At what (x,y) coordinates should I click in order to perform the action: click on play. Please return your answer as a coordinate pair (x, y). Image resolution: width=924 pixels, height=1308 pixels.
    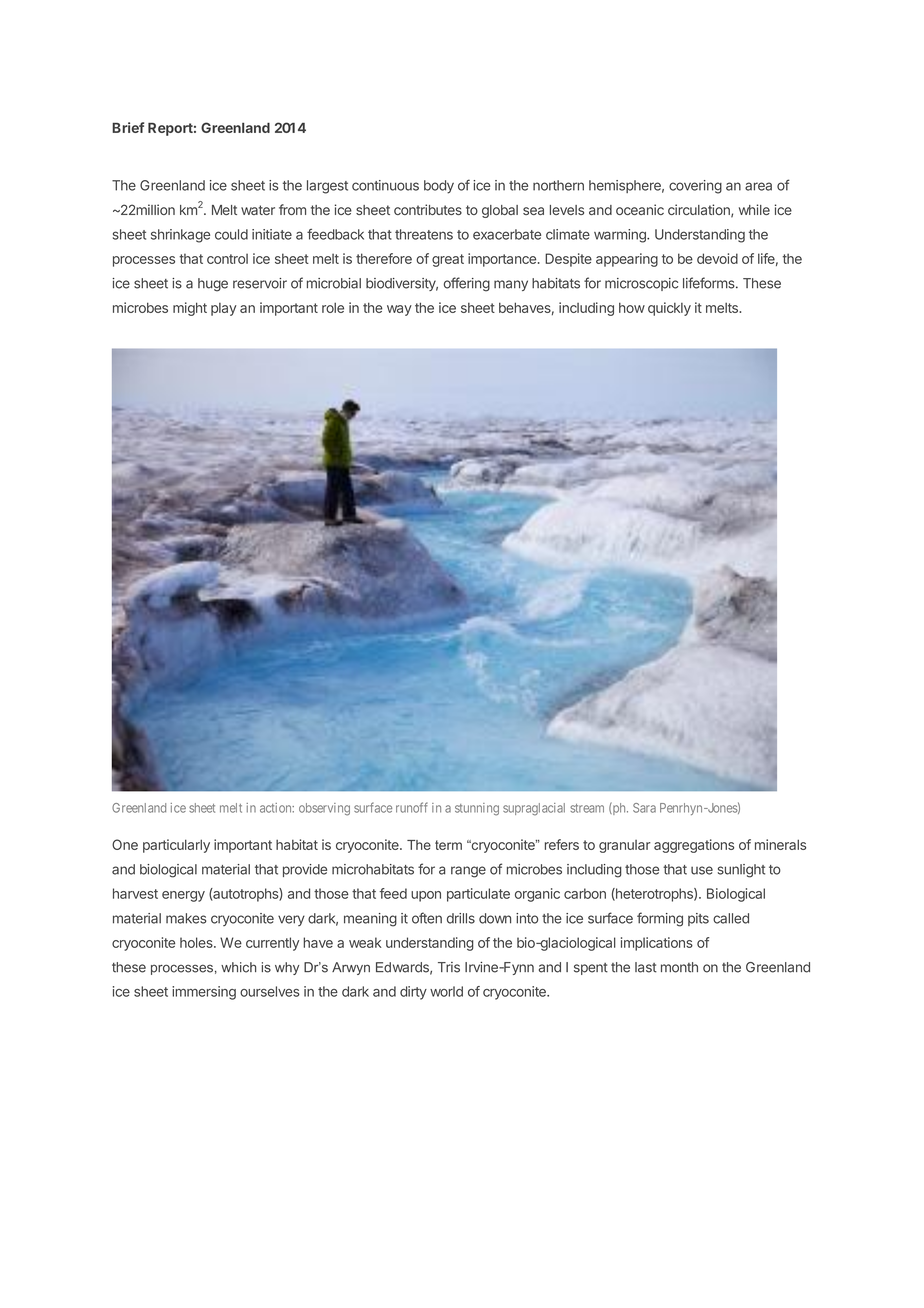
    Looking at the image, I should click on (224, 309).
